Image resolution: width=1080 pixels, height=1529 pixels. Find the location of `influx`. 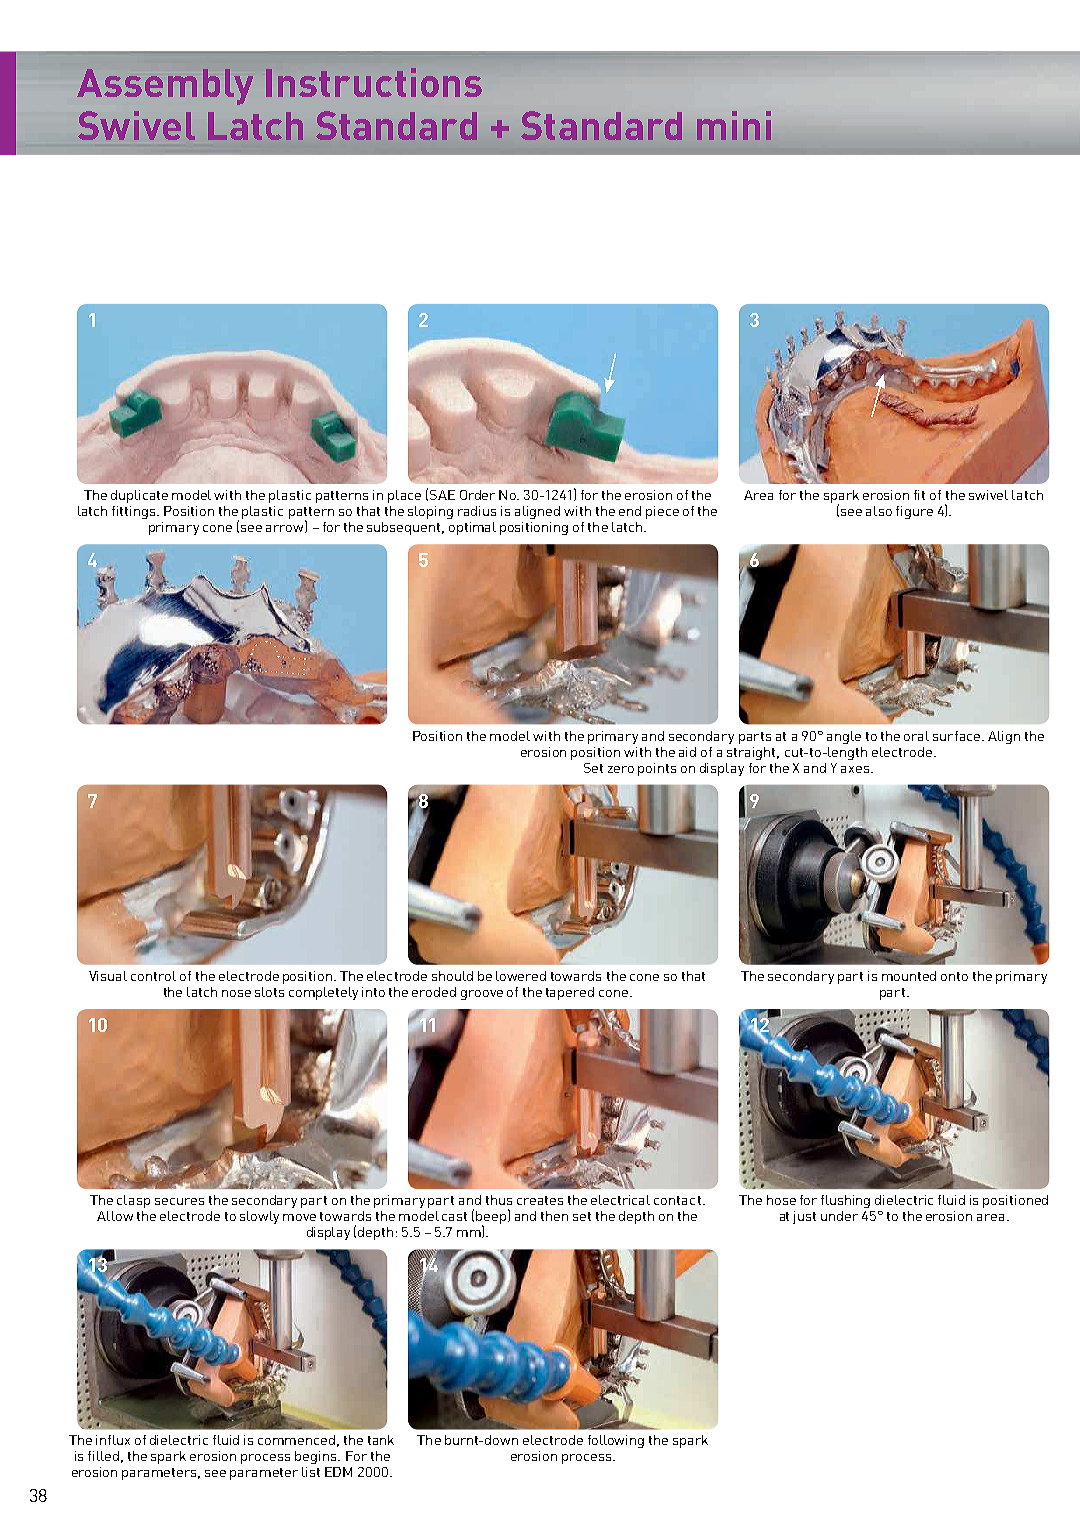

influx is located at coordinates (113, 1440).
